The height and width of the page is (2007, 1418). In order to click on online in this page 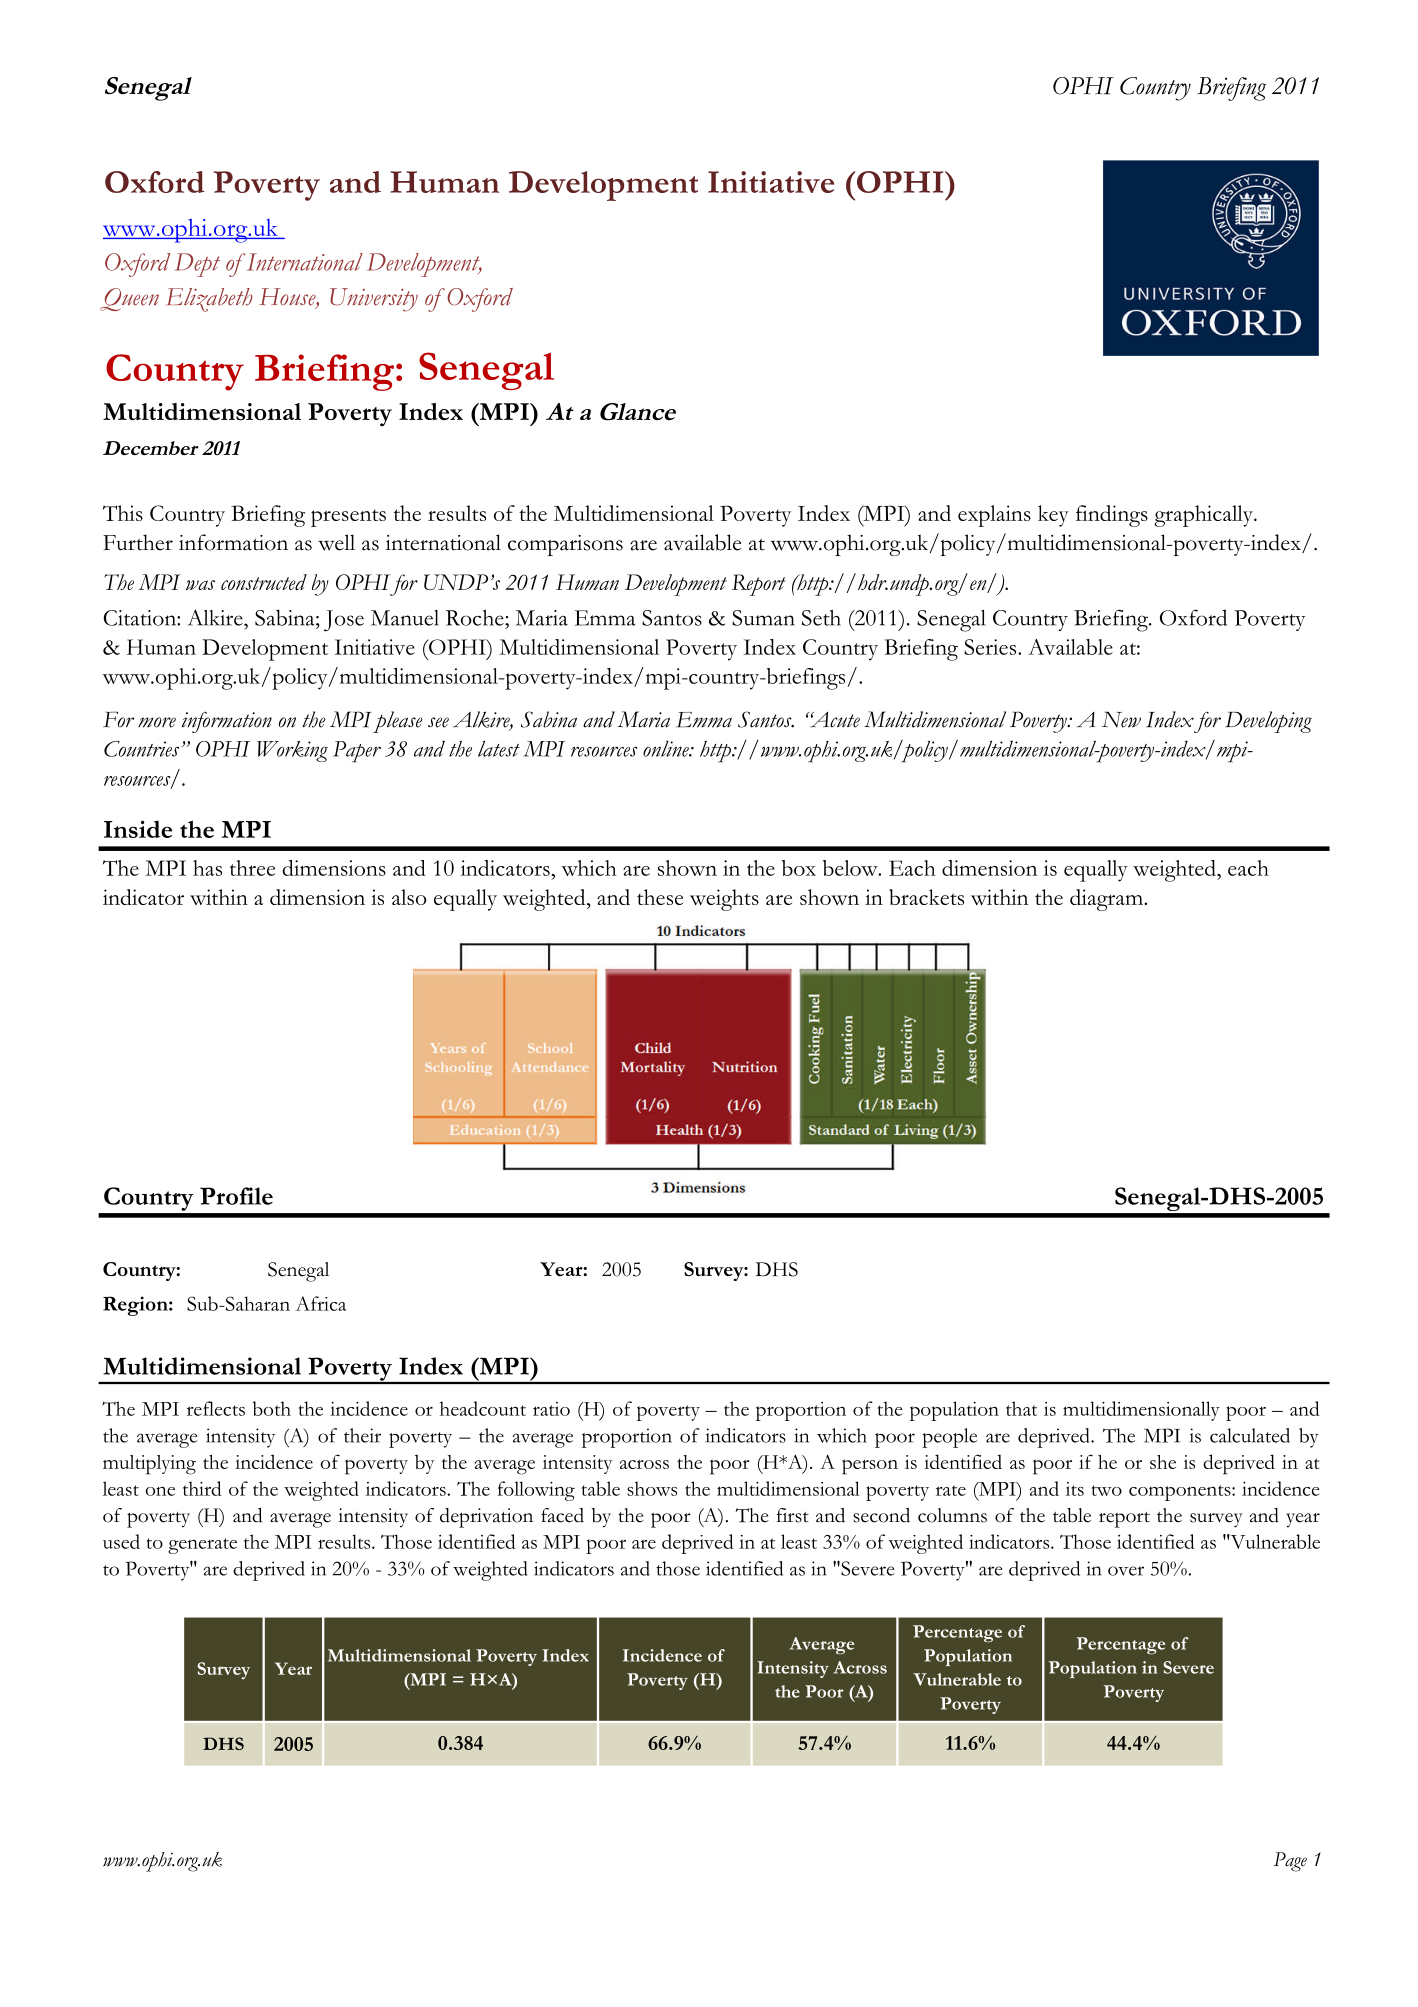, I will do `click(667, 749)`.
